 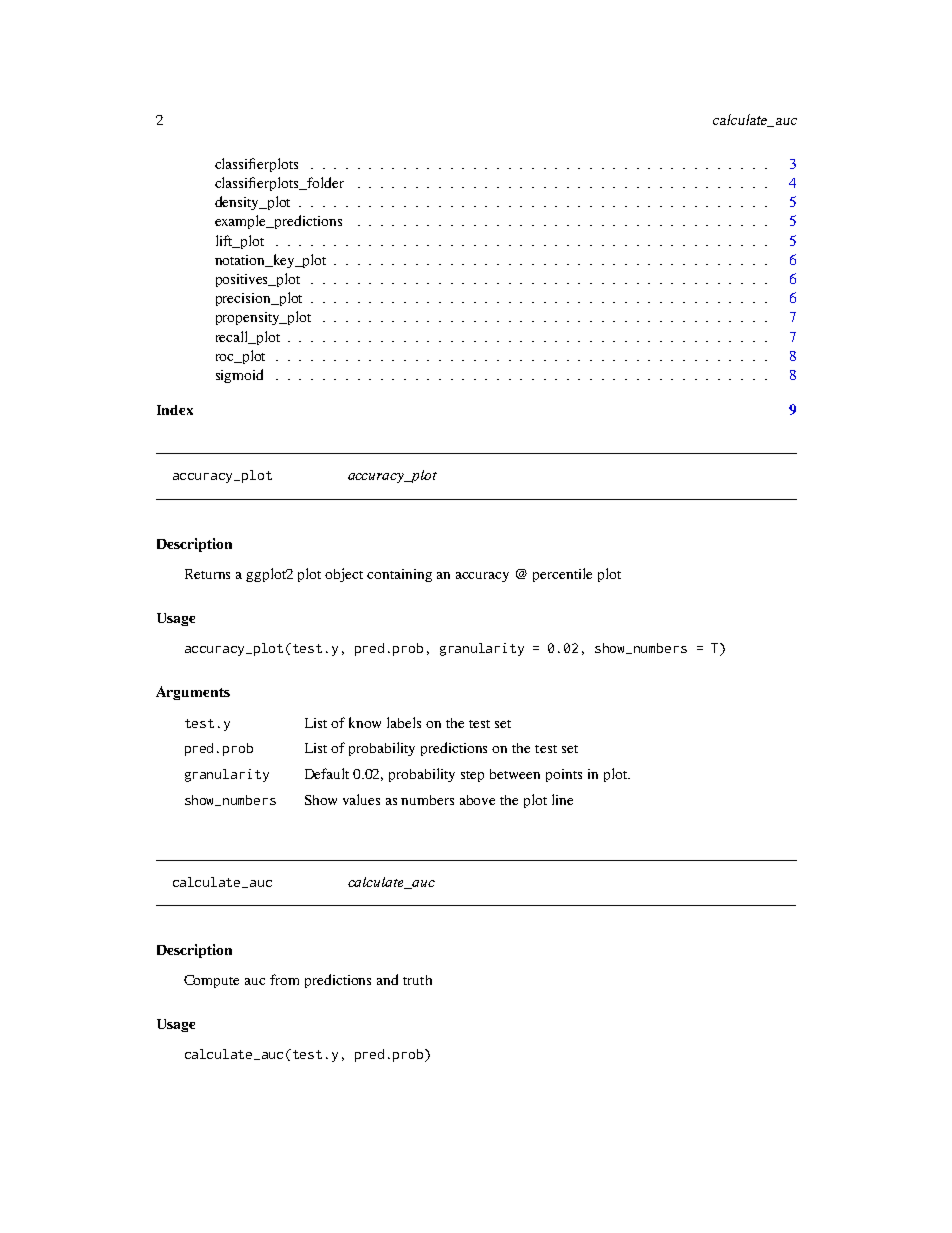 I want to click on Default, so click(x=327, y=773).
